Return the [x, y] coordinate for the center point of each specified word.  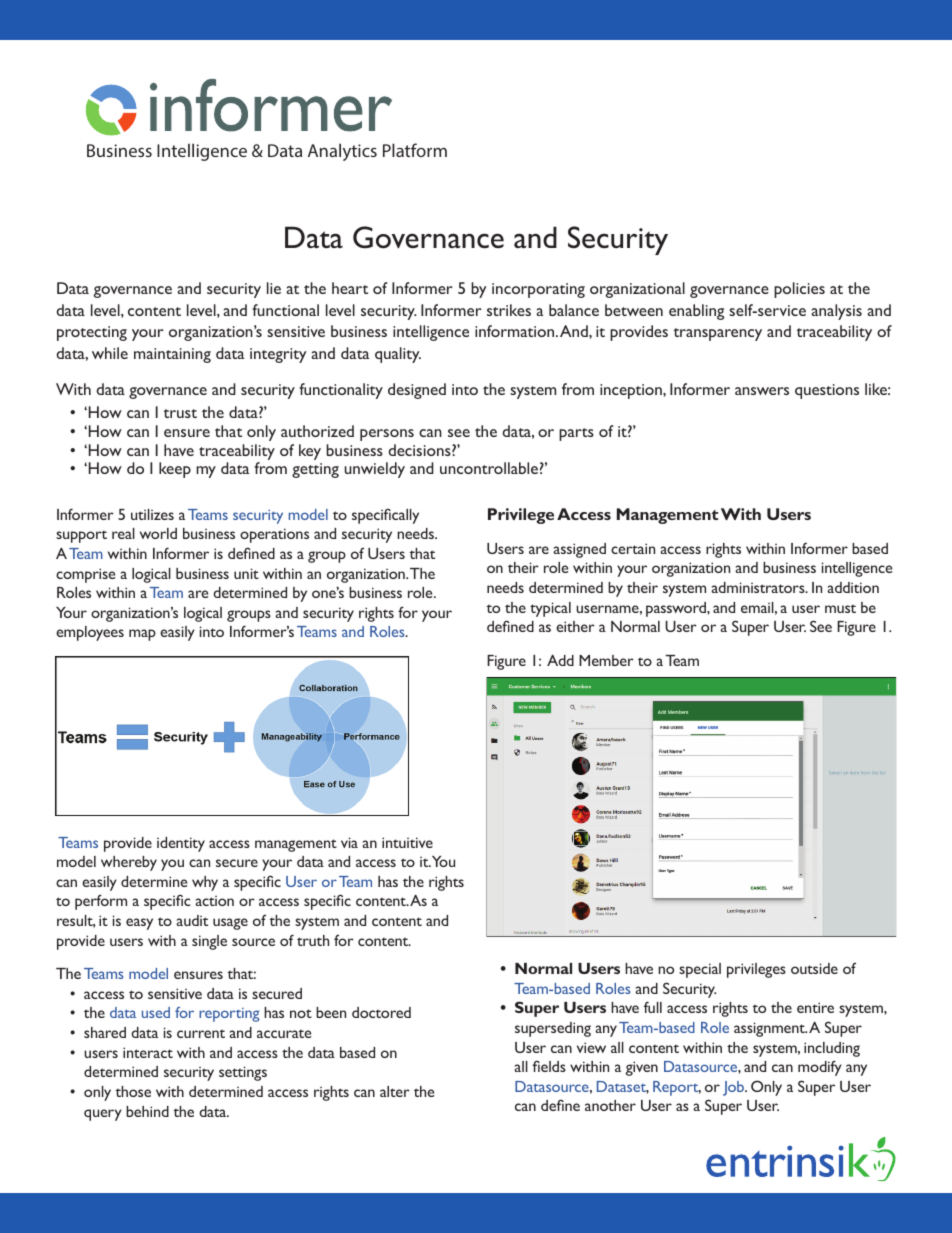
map [142, 635]
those [133, 1091]
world [158, 533]
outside [814, 968]
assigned [579, 550]
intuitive [407, 842]
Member [606, 660]
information [516, 331]
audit [192, 920]
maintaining [172, 355]
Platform [415, 150]
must [840, 609]
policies [799, 290]
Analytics [342, 152]
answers [762, 391]
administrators [759, 587]
